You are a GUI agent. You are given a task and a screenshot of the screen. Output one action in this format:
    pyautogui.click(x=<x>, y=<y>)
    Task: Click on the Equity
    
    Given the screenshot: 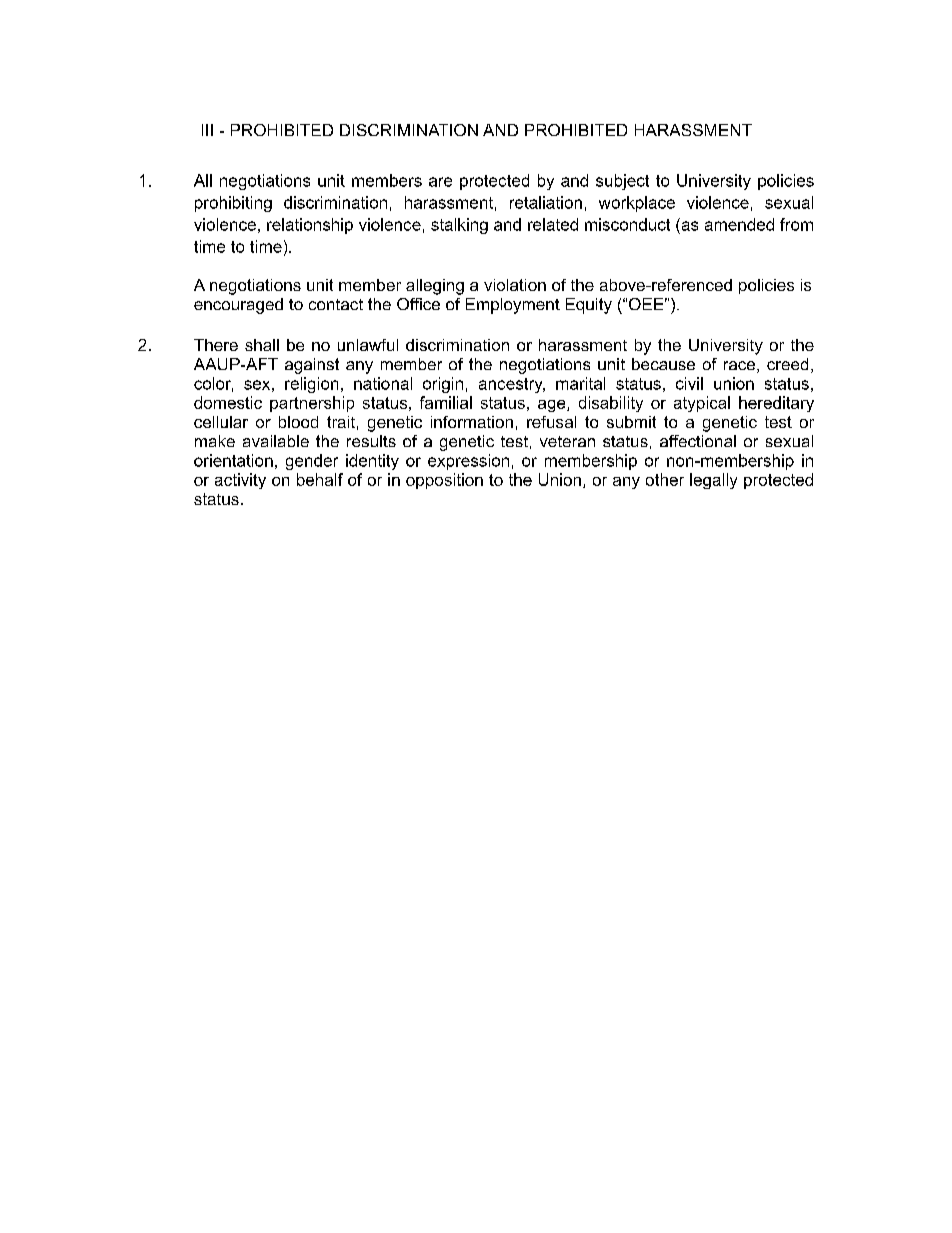 What is the action you would take?
    pyautogui.click(x=589, y=306)
